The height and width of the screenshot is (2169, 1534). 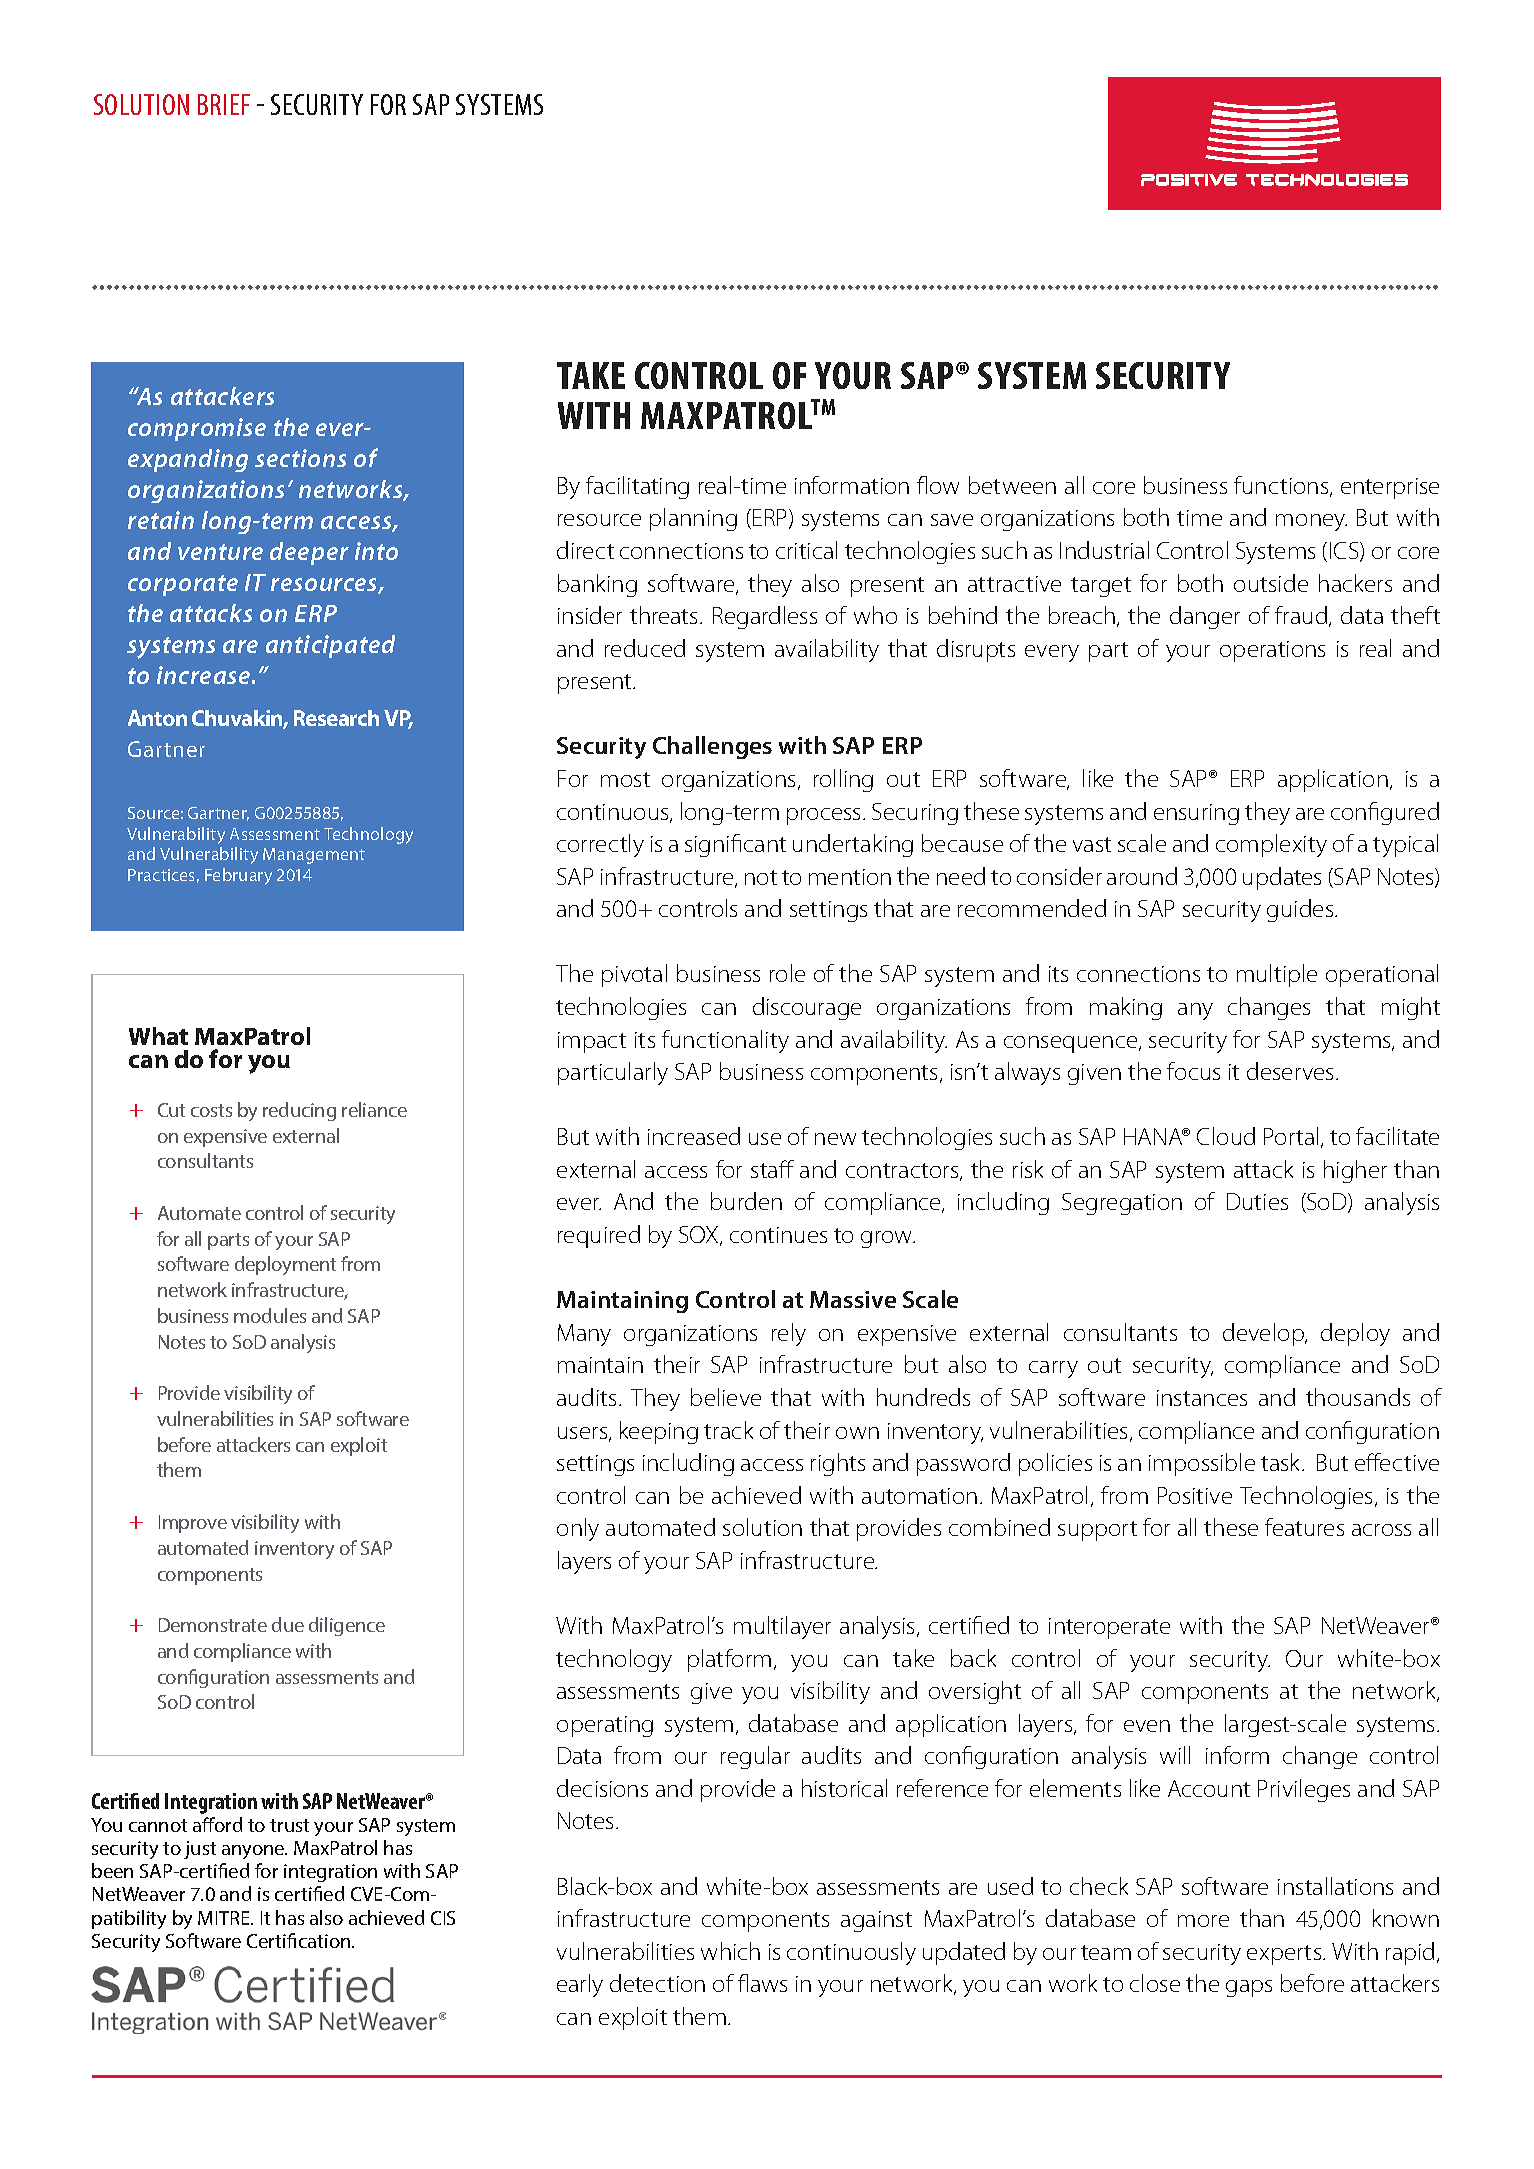 What do you see at coordinates (789, 1334) in the screenshot?
I see `rely` at bounding box center [789, 1334].
